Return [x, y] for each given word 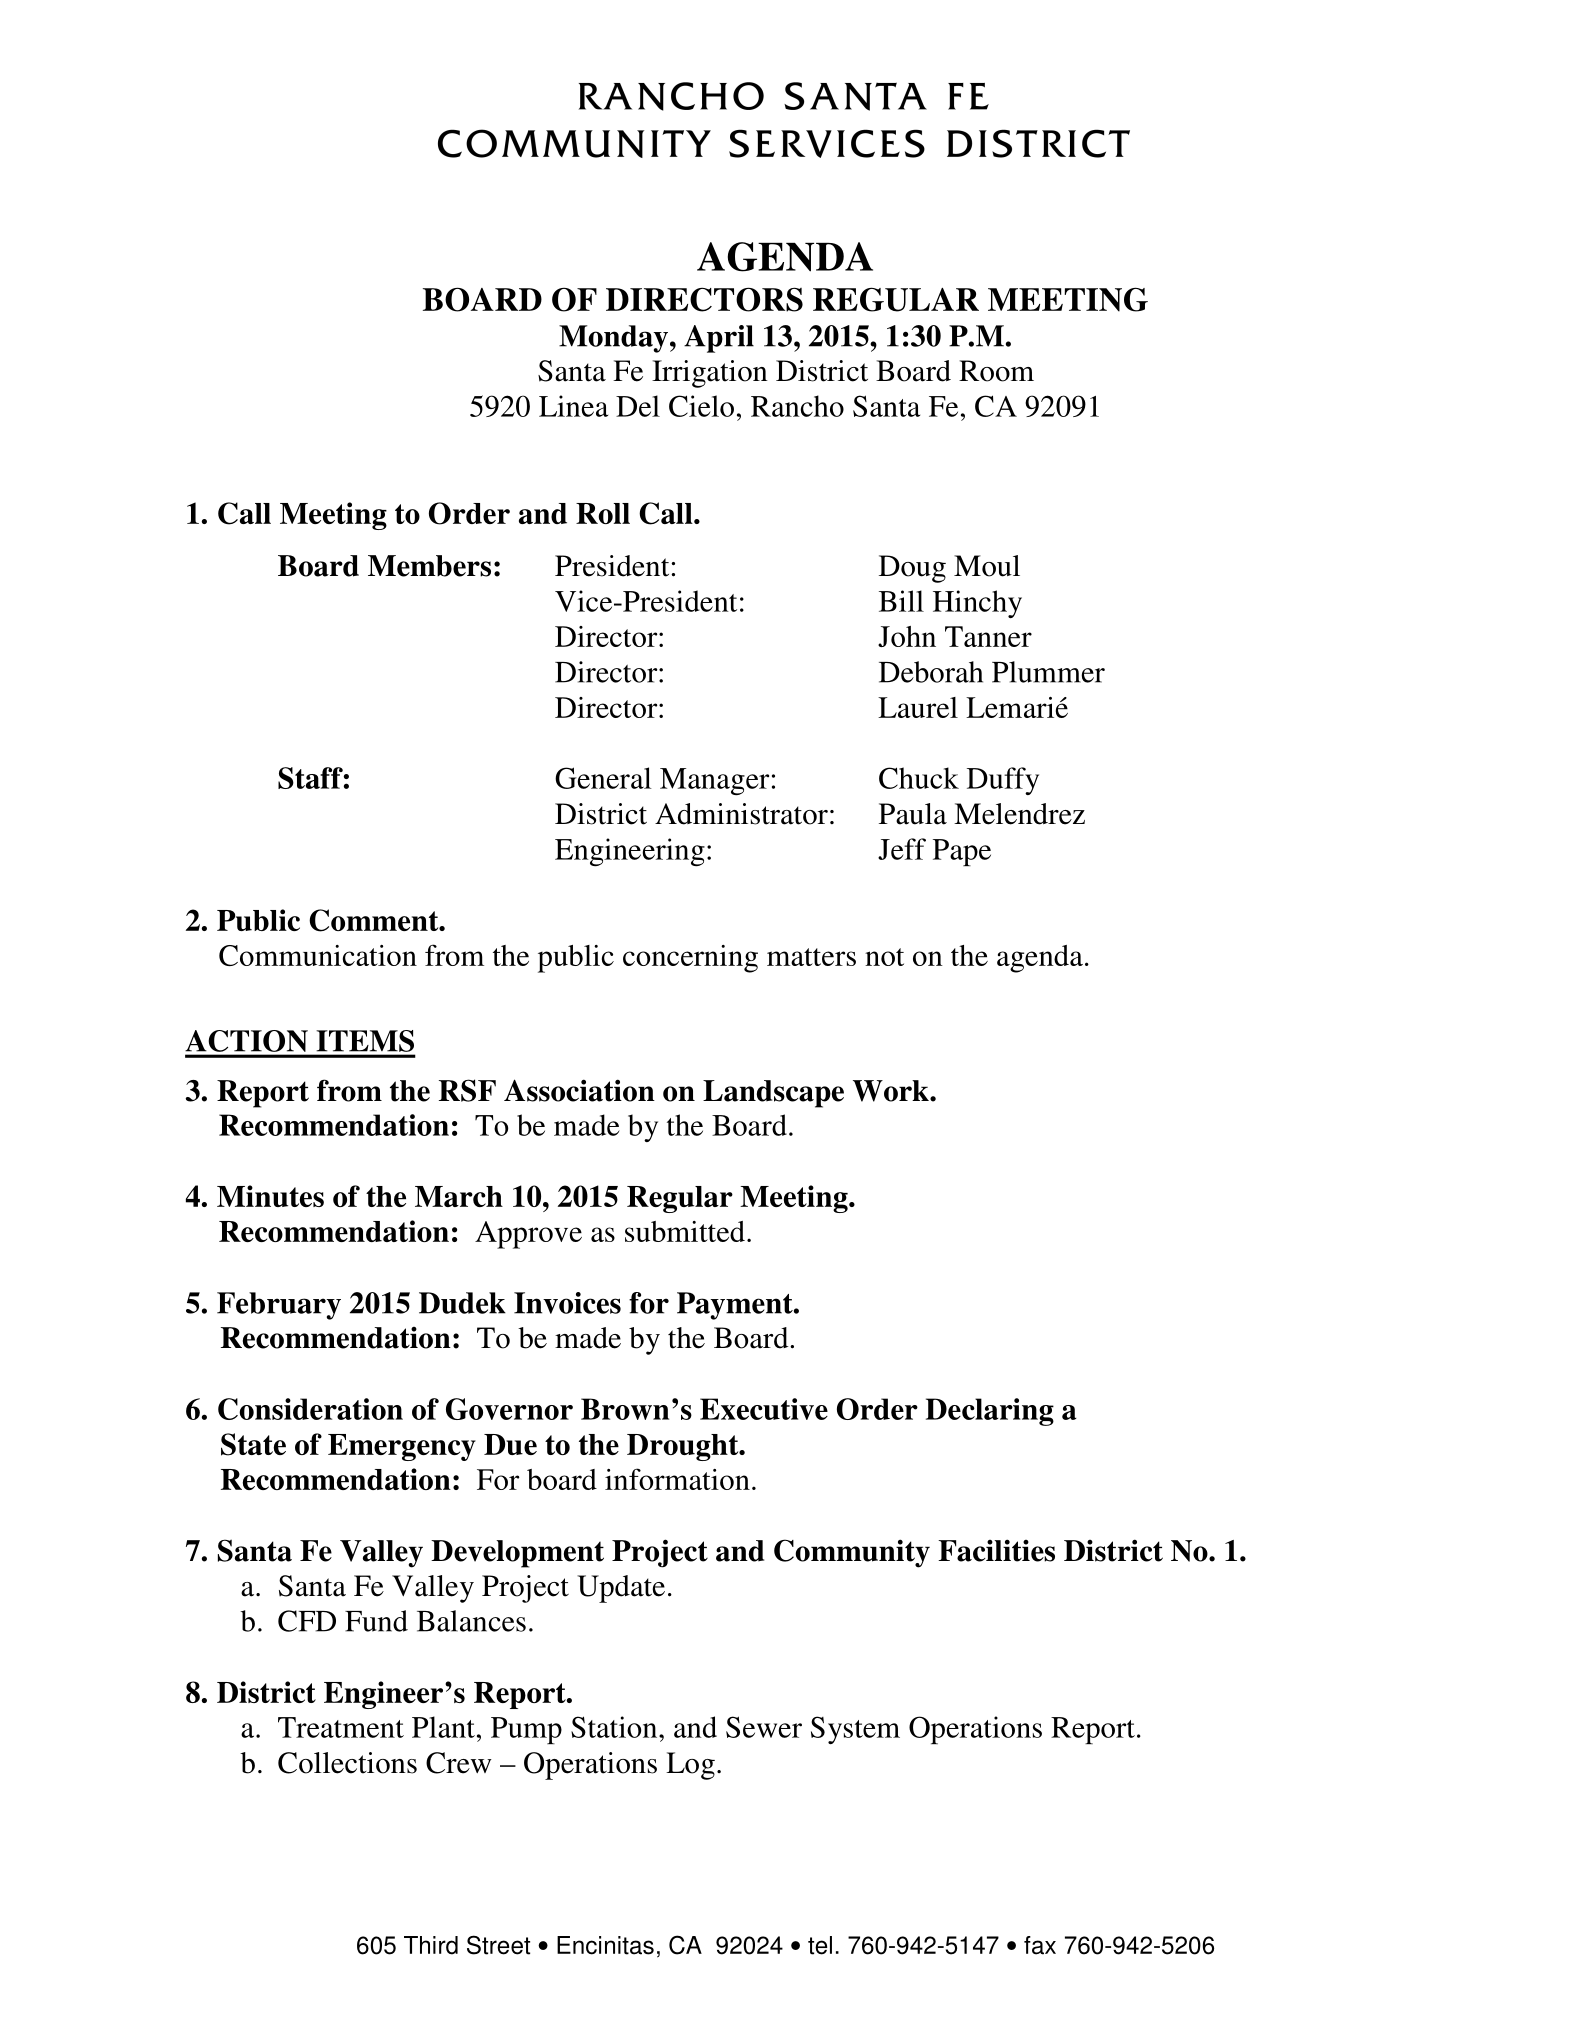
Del [638, 406]
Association [579, 1090]
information [677, 1479]
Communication [318, 955]
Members [429, 566]
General [603, 778]
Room [996, 371]
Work [892, 1091]
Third [431, 1945]
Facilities [996, 1550]
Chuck [919, 778]
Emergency [402, 1447]
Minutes [270, 1196]
